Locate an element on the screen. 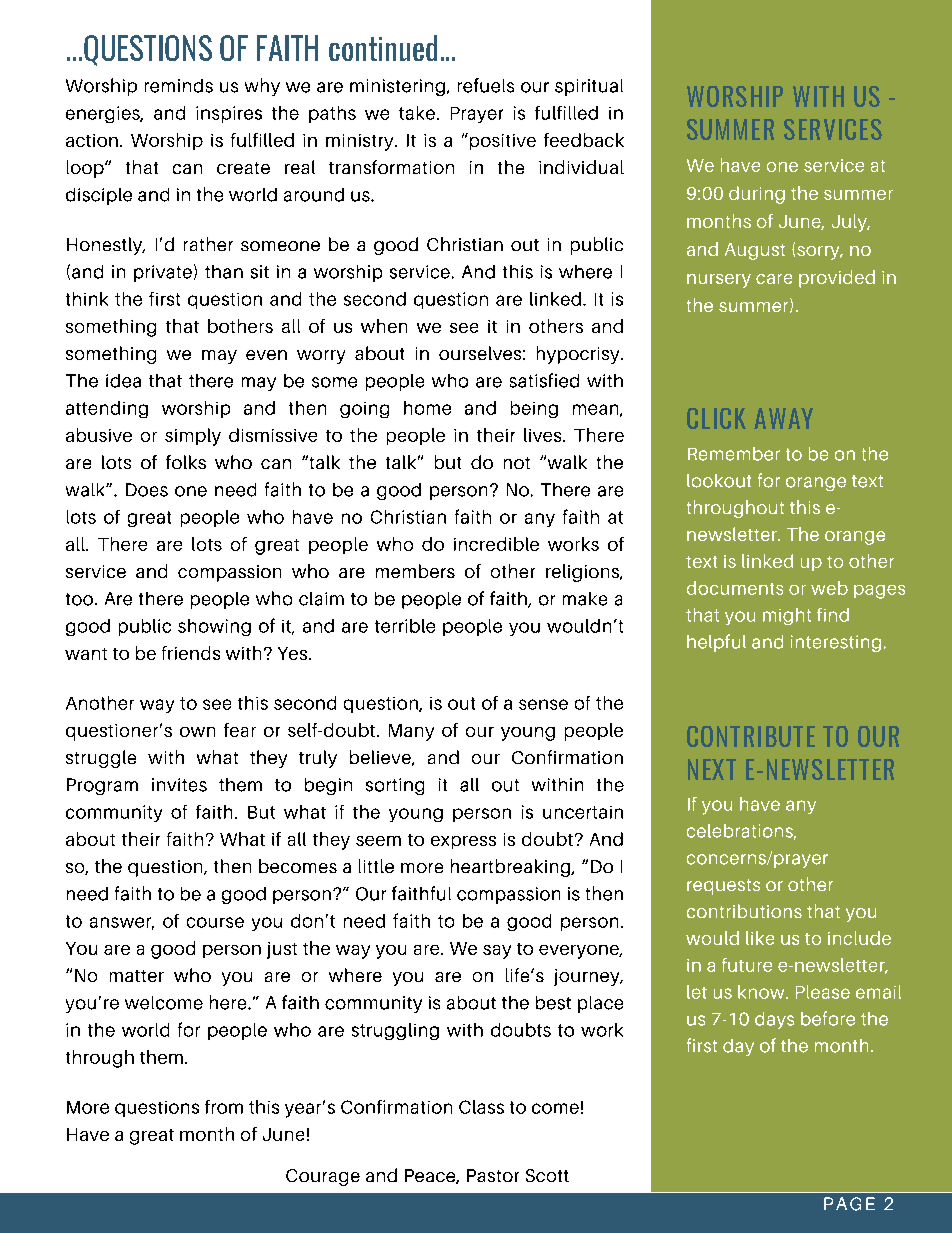  from is located at coordinates (224, 1107).
